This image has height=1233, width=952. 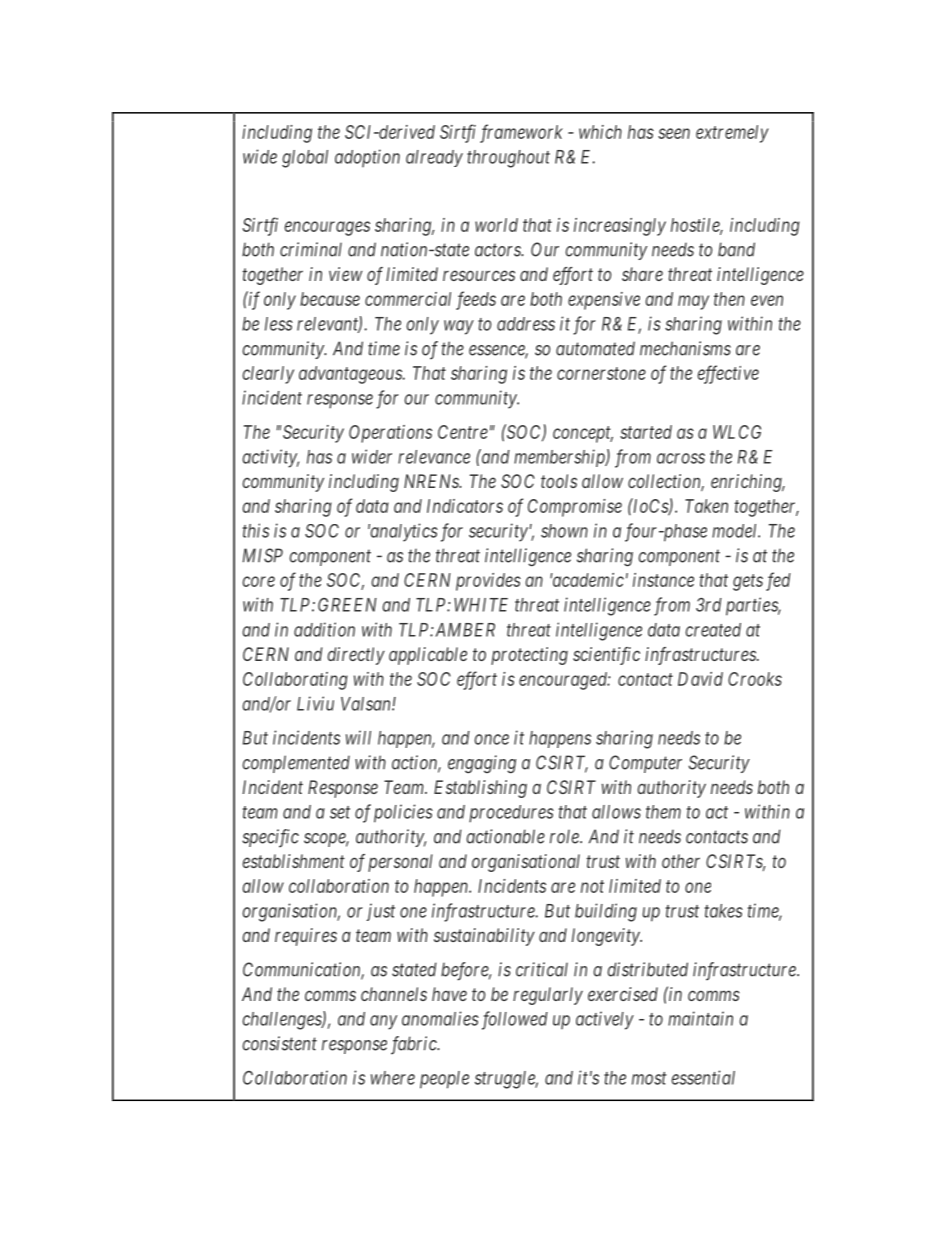 What do you see at coordinates (279, 324) in the image?
I see `less` at bounding box center [279, 324].
